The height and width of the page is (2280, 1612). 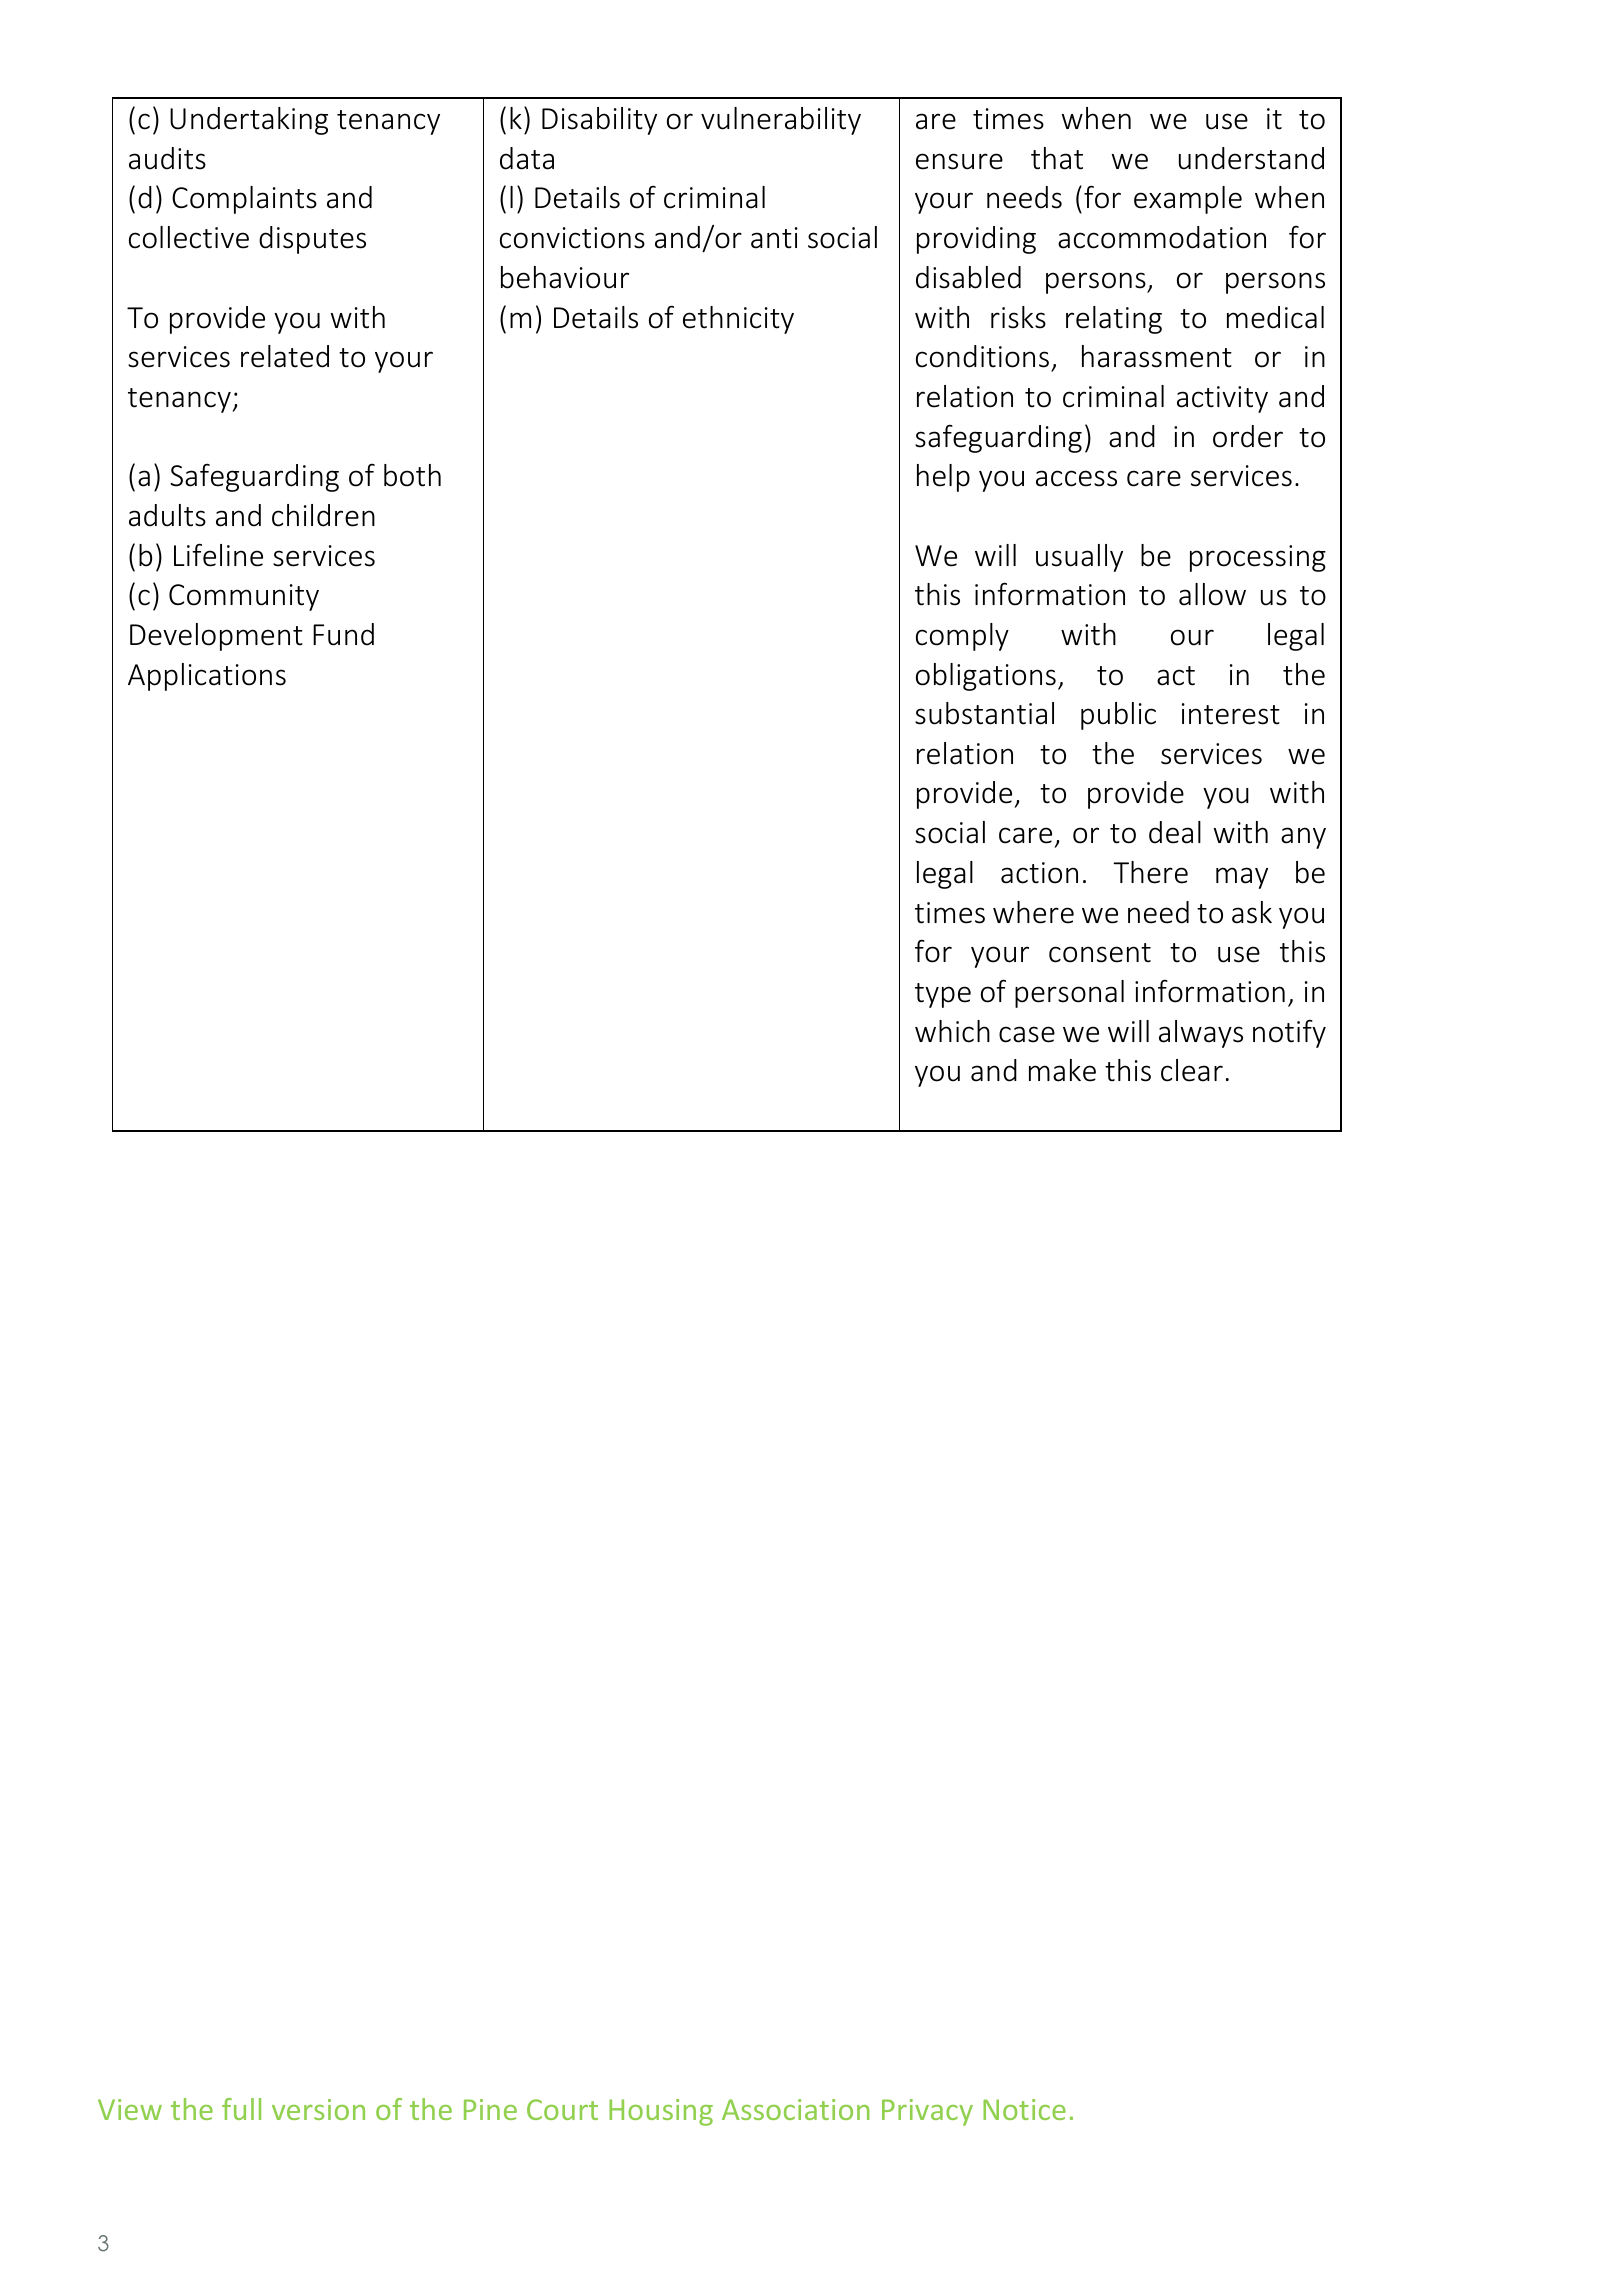 What do you see at coordinates (244, 200) in the page?
I see `Complaints` at bounding box center [244, 200].
